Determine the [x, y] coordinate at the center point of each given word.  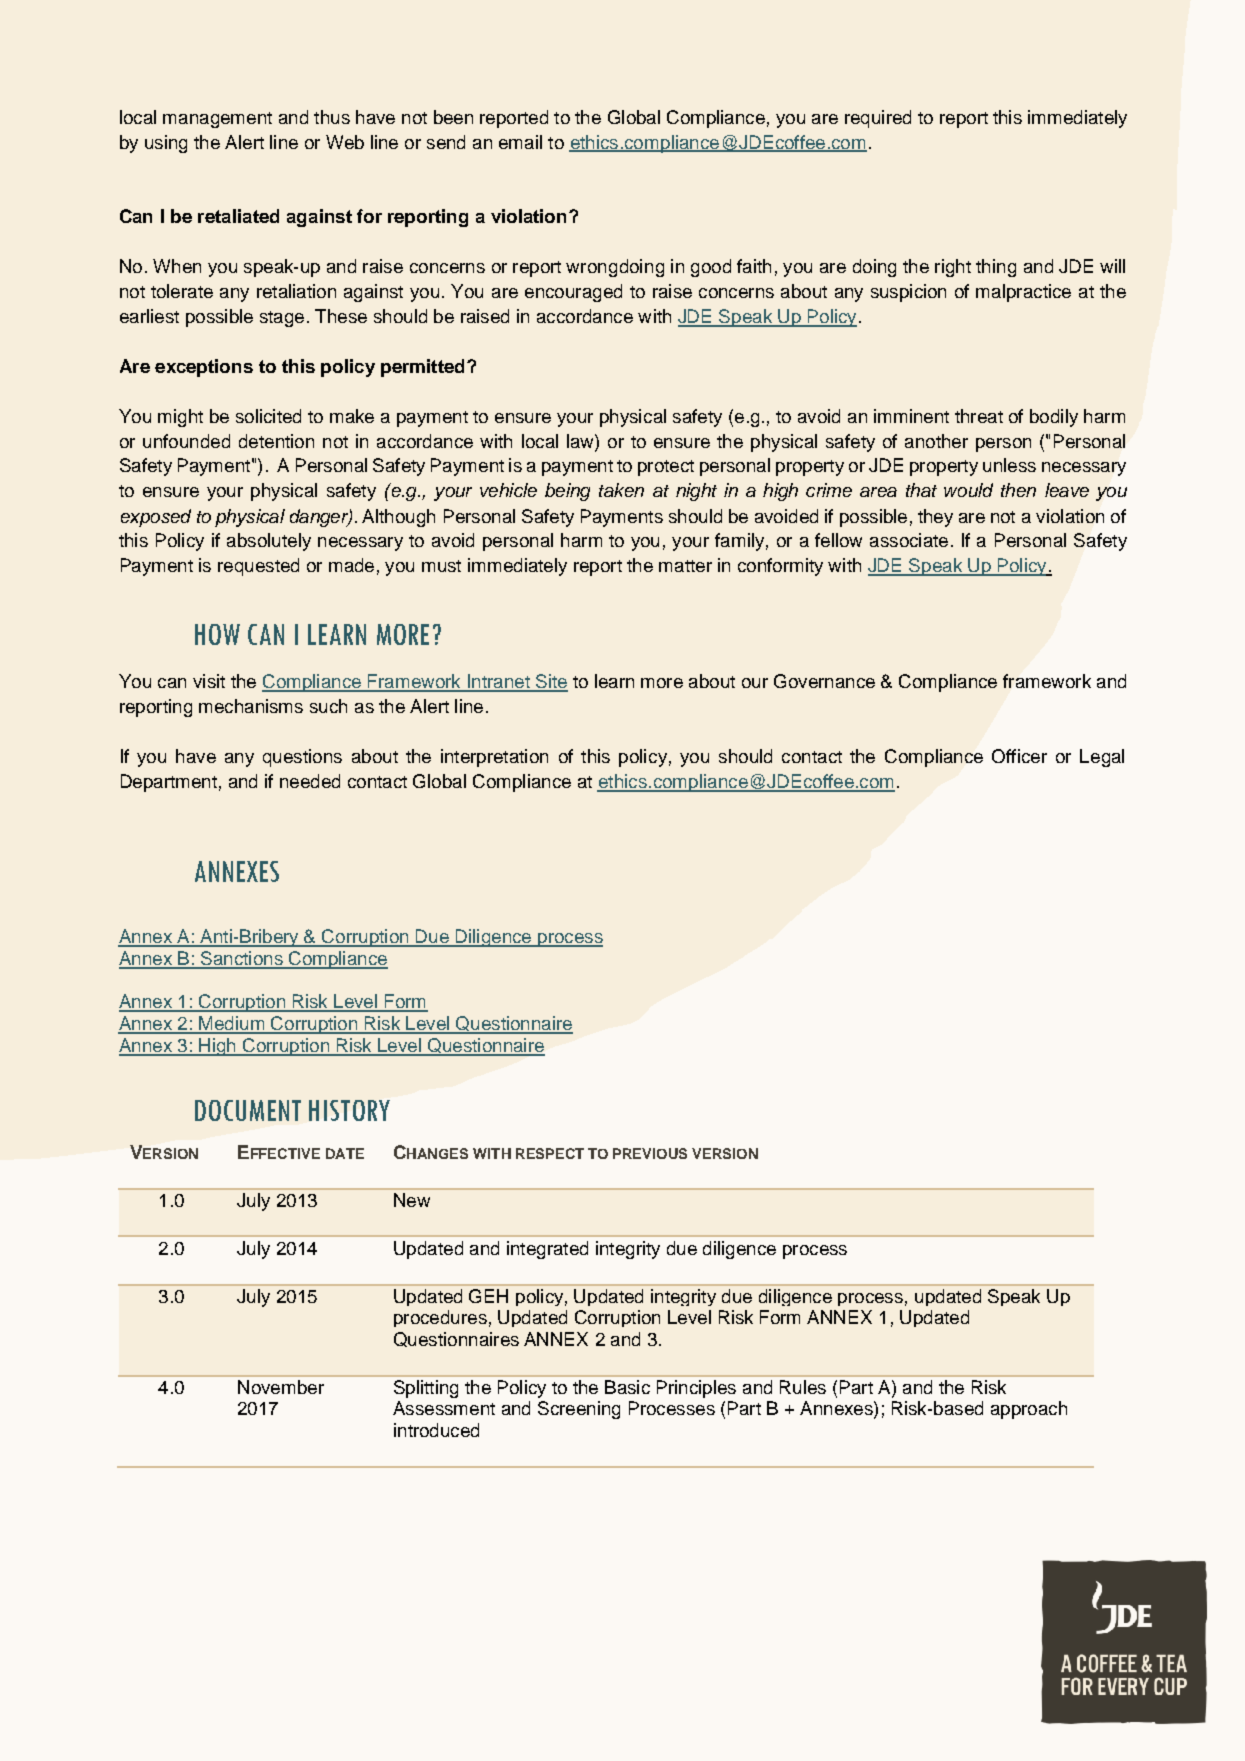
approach [1029, 1410]
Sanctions [242, 959]
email [520, 142]
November [281, 1387]
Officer [1019, 756]
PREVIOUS [650, 1153]
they [935, 518]
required [878, 119]
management [217, 120]
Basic [627, 1387]
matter [685, 566]
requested [258, 567]
